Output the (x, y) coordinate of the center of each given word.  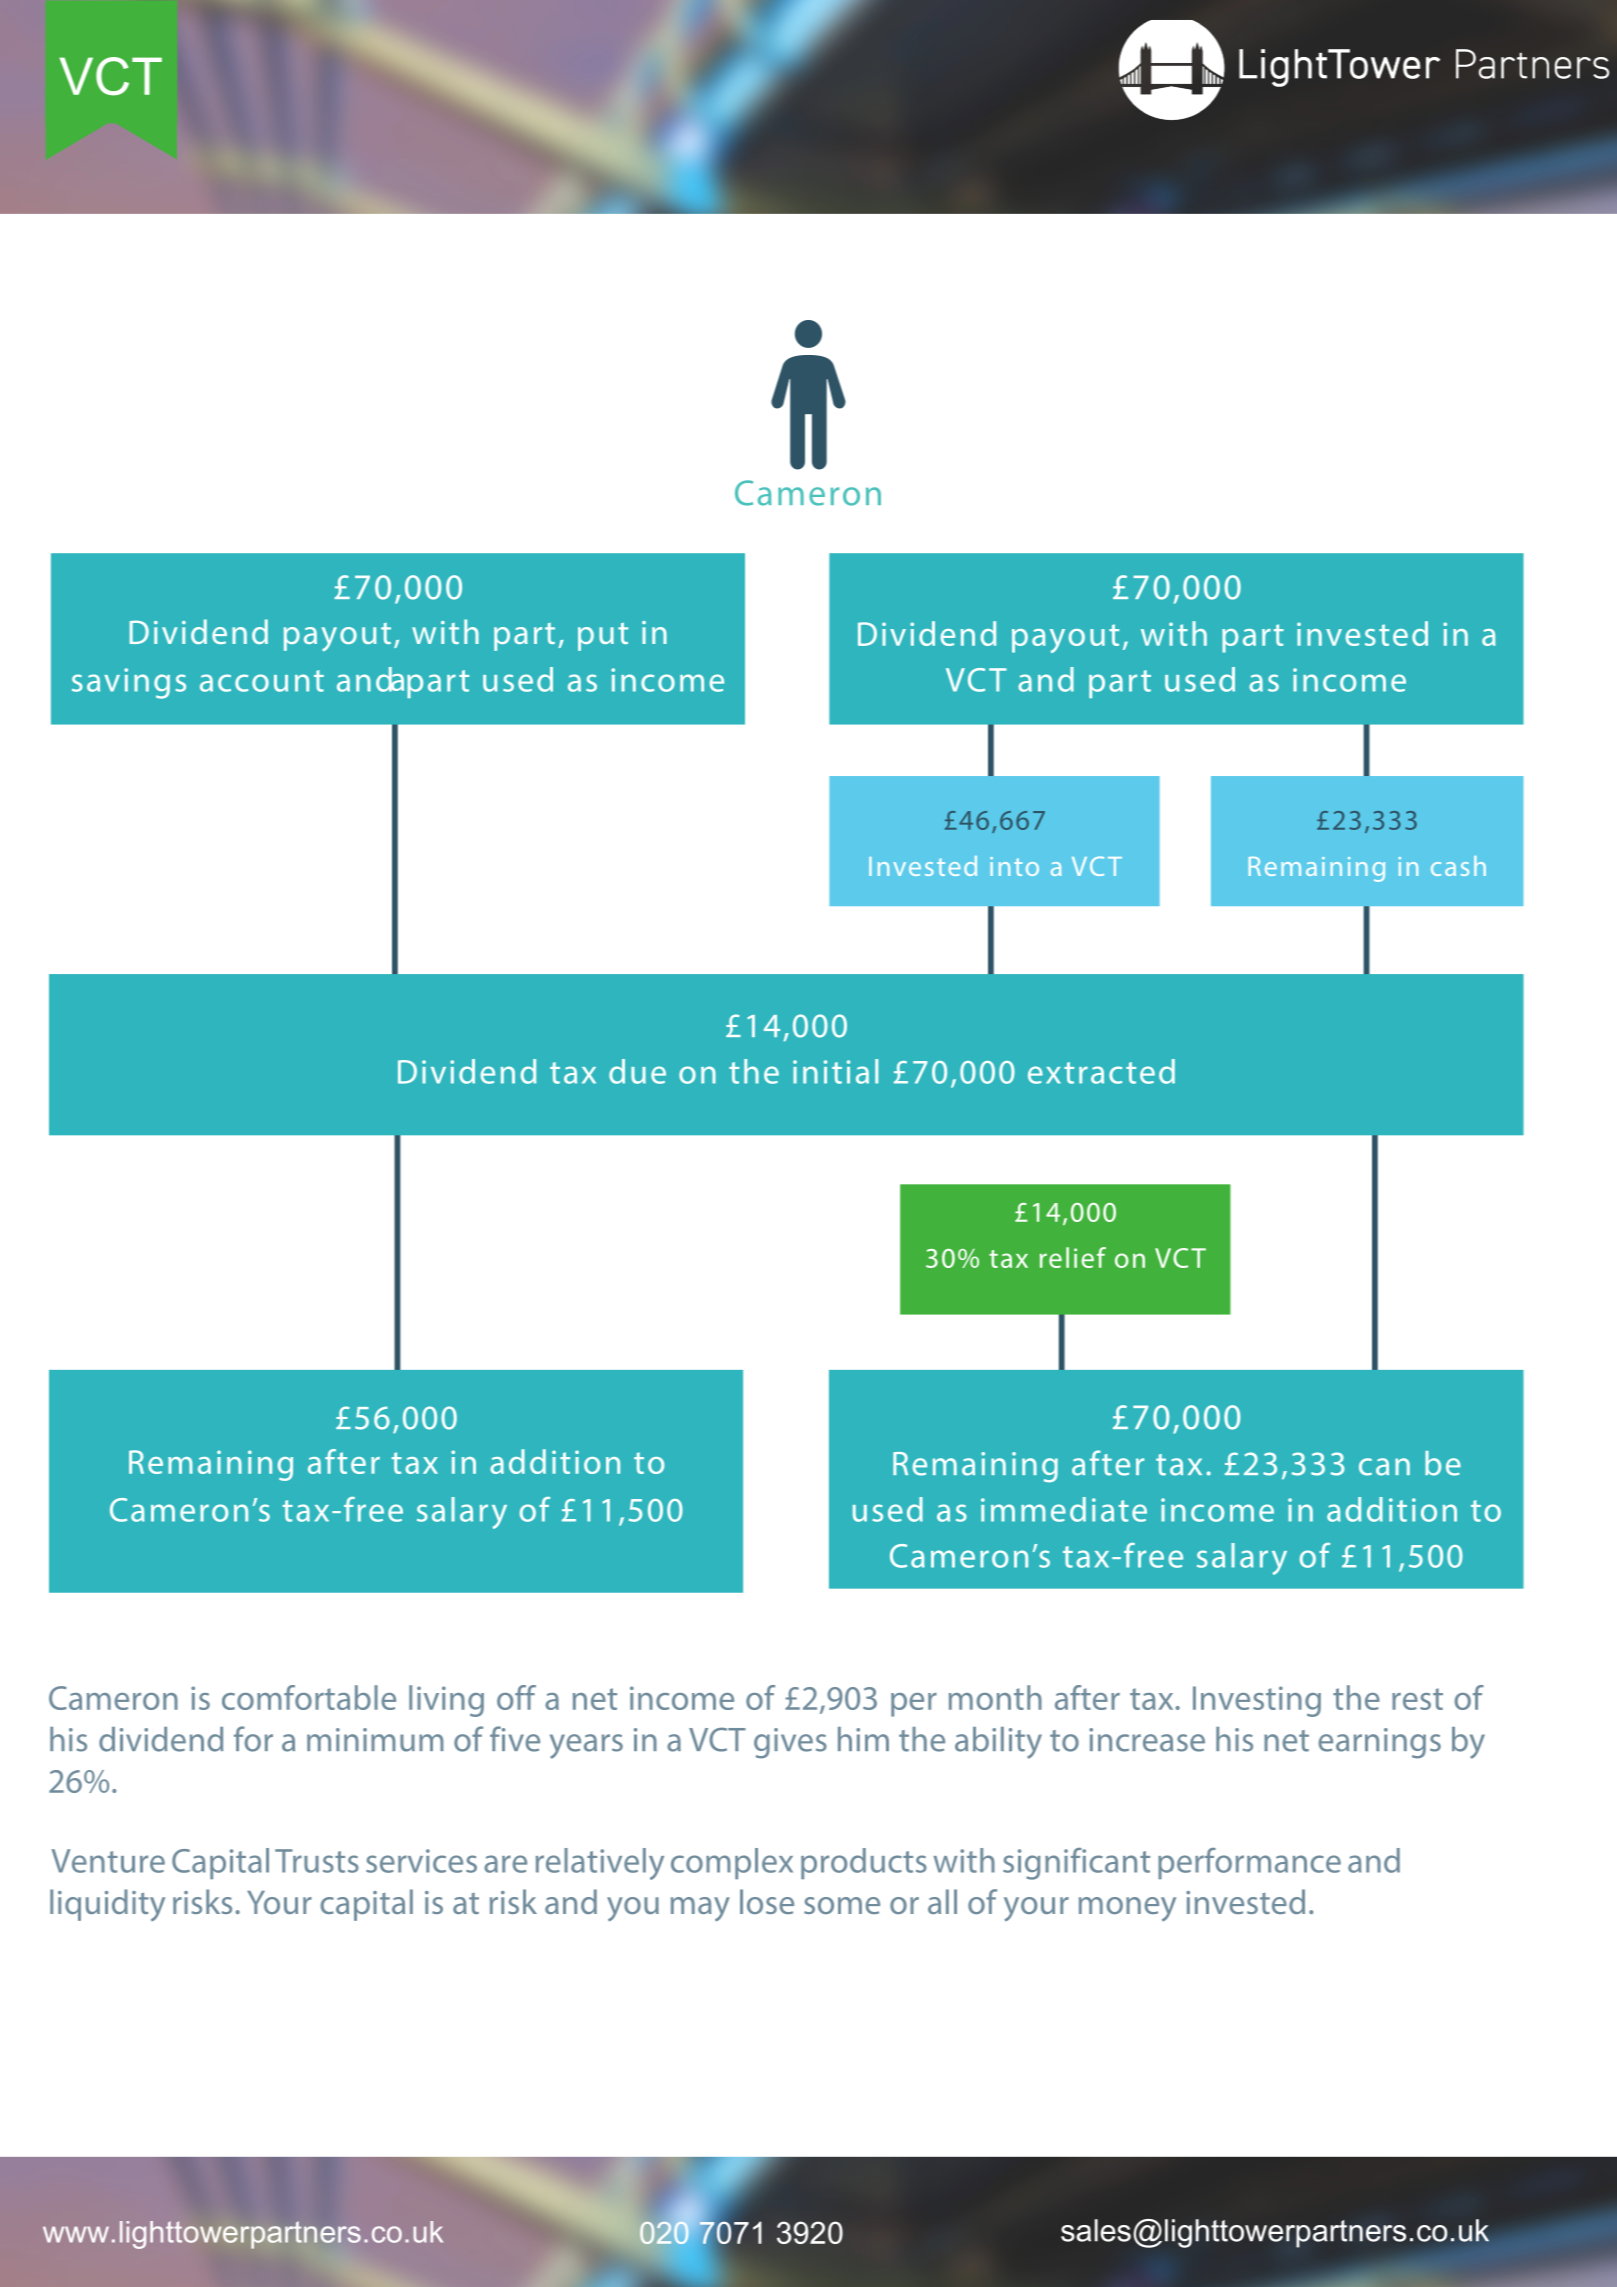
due (637, 1071)
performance (1249, 1863)
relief (1073, 1257)
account (262, 681)
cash (1458, 866)
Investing (1257, 1701)
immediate (1064, 1509)
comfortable (309, 1697)
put (603, 637)
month (995, 1697)
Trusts (317, 1861)
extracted (1101, 1071)
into (1014, 866)
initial (835, 1071)
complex (732, 1863)
